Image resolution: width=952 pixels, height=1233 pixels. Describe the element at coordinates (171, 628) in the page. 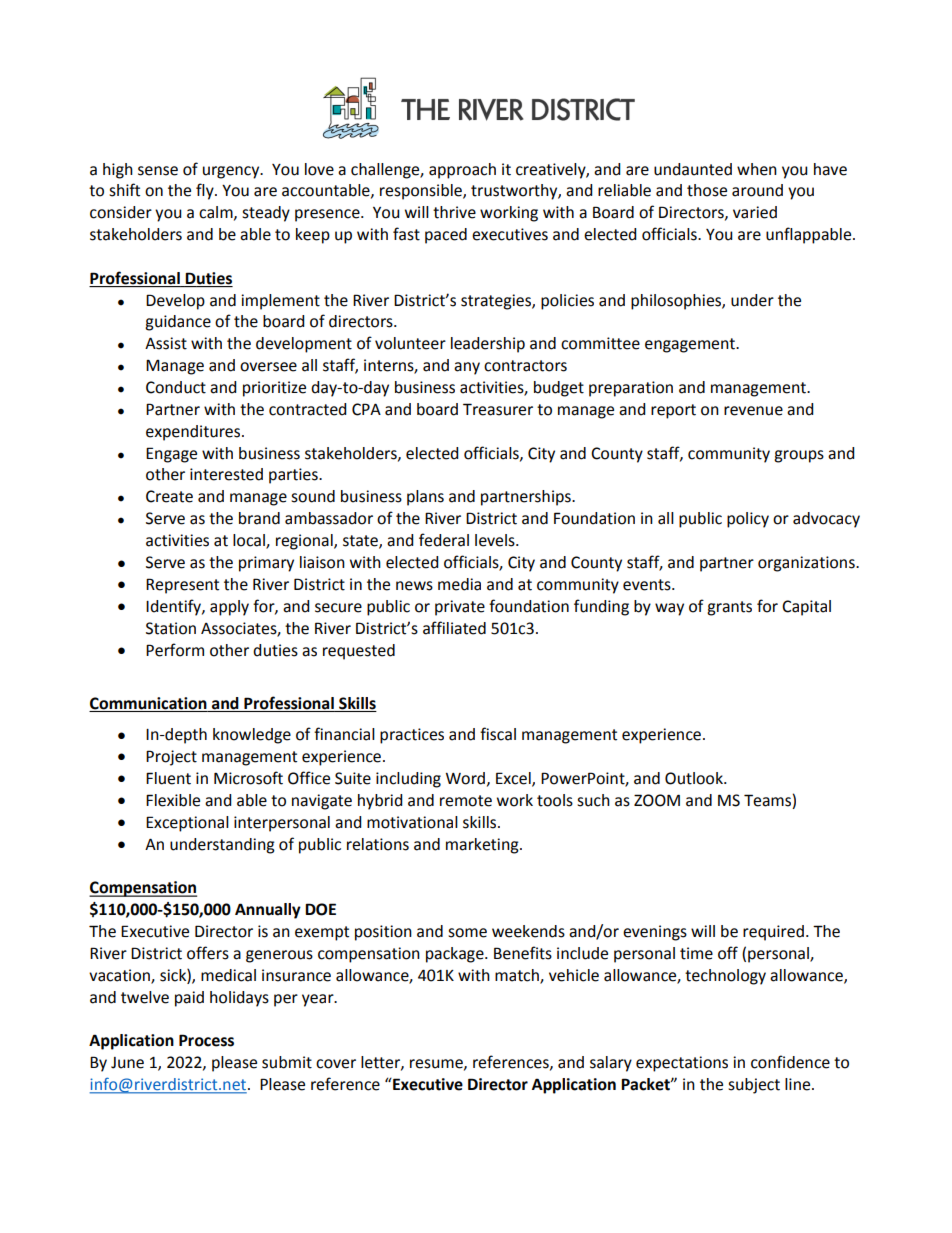

I see `Station` at that location.
